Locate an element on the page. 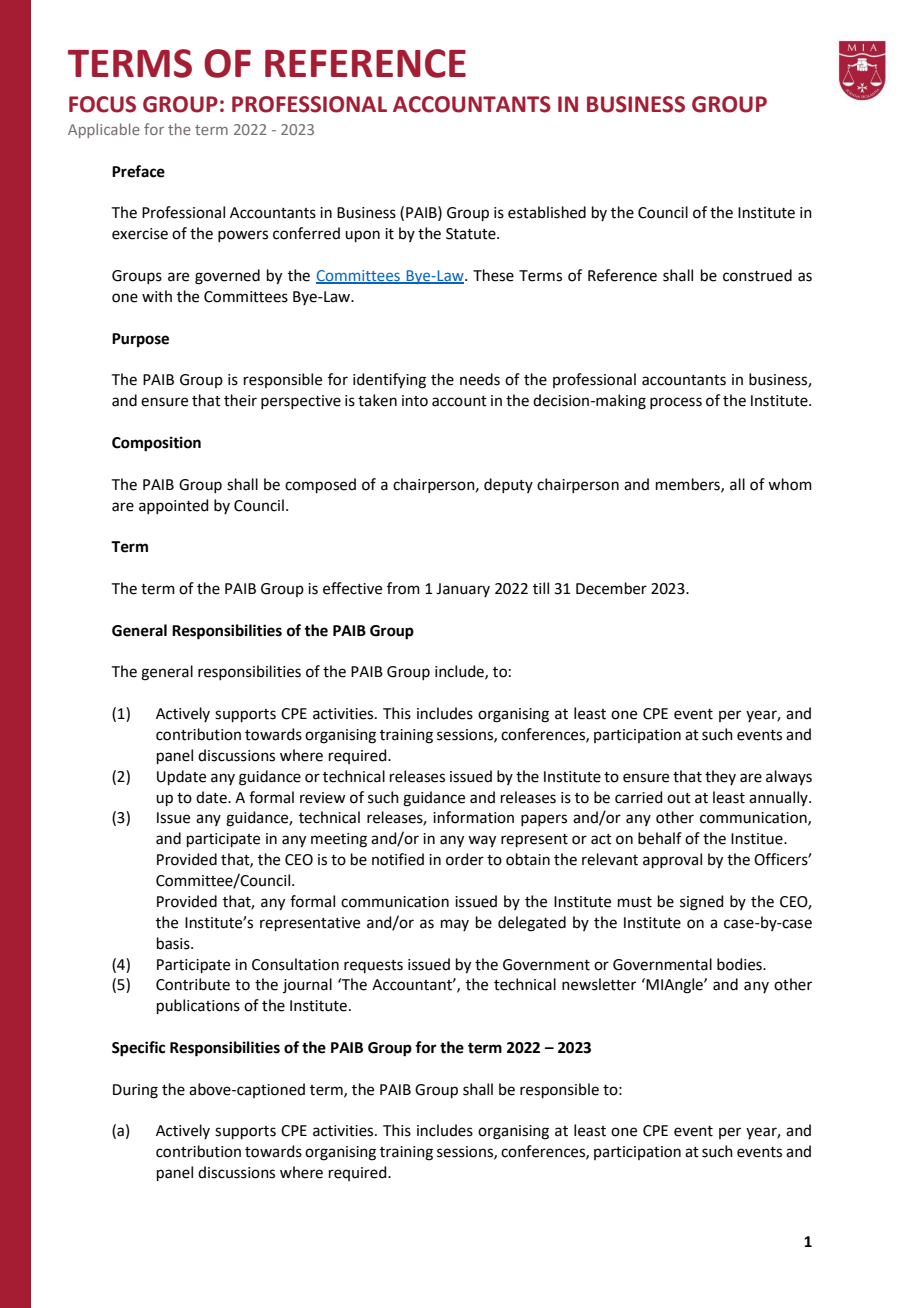 The width and height of the page is (924, 1308). established is located at coordinates (547, 212).
